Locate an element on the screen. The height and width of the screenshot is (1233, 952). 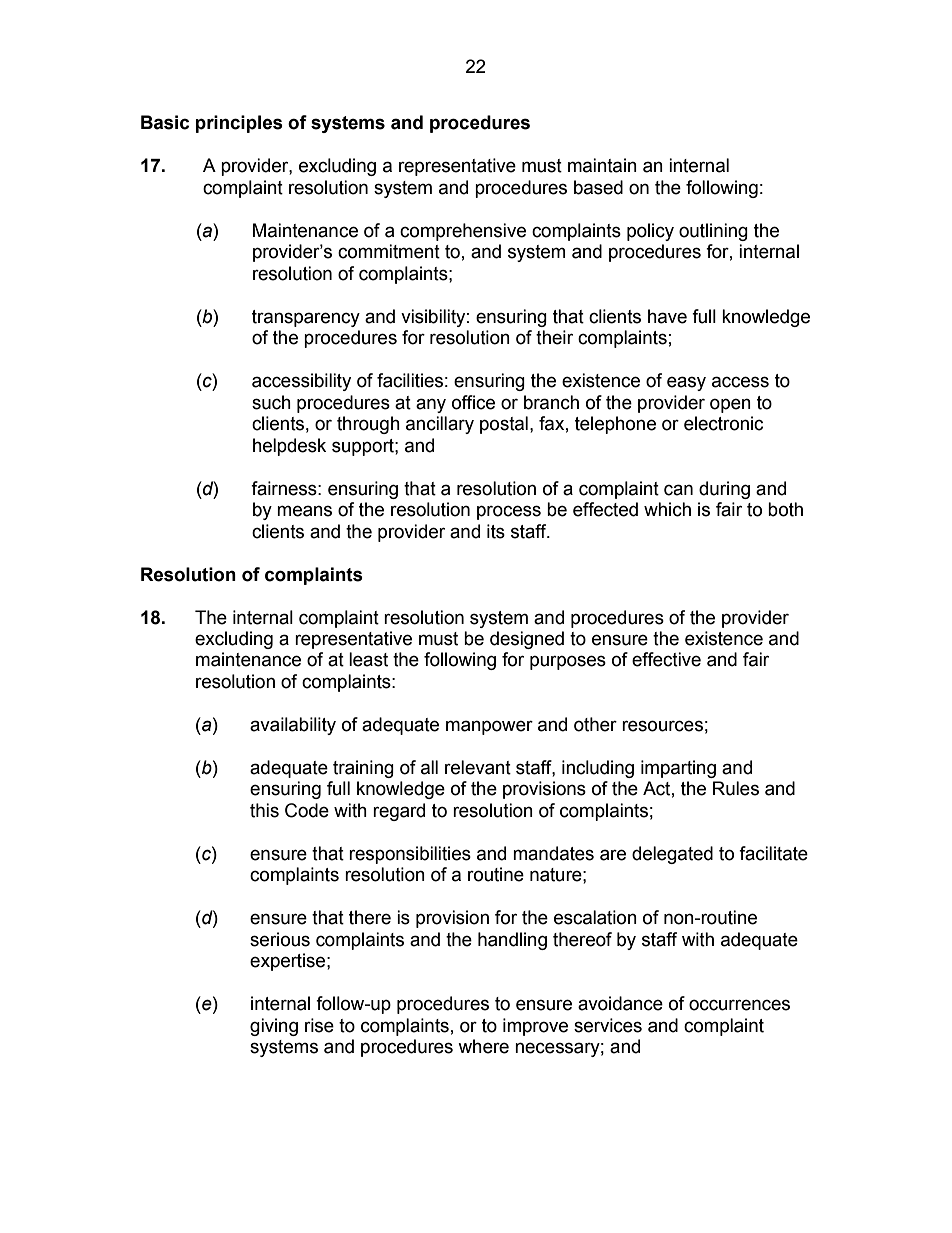
postal is located at coordinates (504, 425).
